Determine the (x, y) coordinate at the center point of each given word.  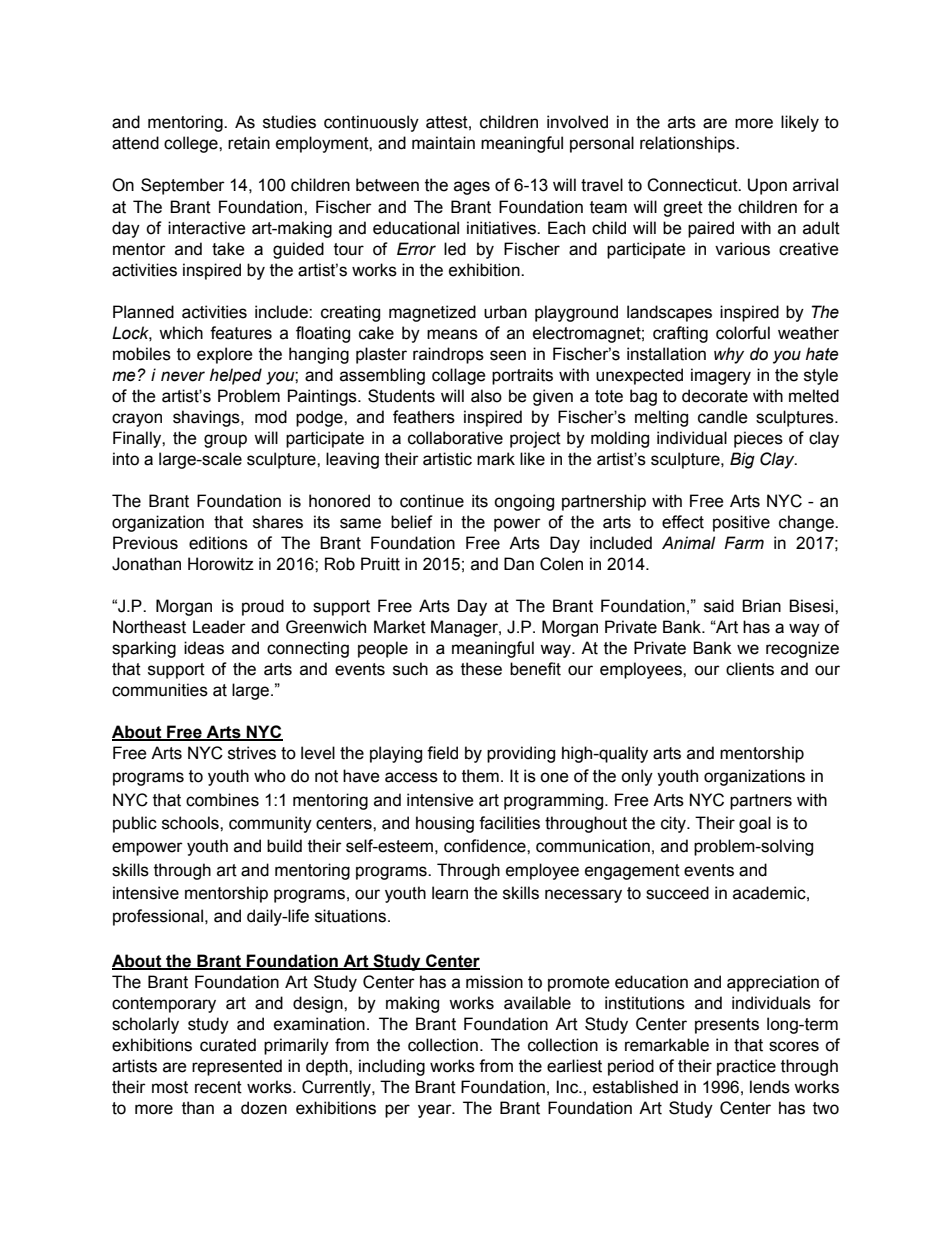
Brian (761, 606)
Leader (219, 627)
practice (746, 1067)
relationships (688, 144)
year (436, 1111)
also (486, 396)
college (192, 144)
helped (236, 376)
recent (218, 1087)
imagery (721, 376)
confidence (486, 846)
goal (755, 824)
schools (191, 823)
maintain (443, 143)
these (481, 669)
